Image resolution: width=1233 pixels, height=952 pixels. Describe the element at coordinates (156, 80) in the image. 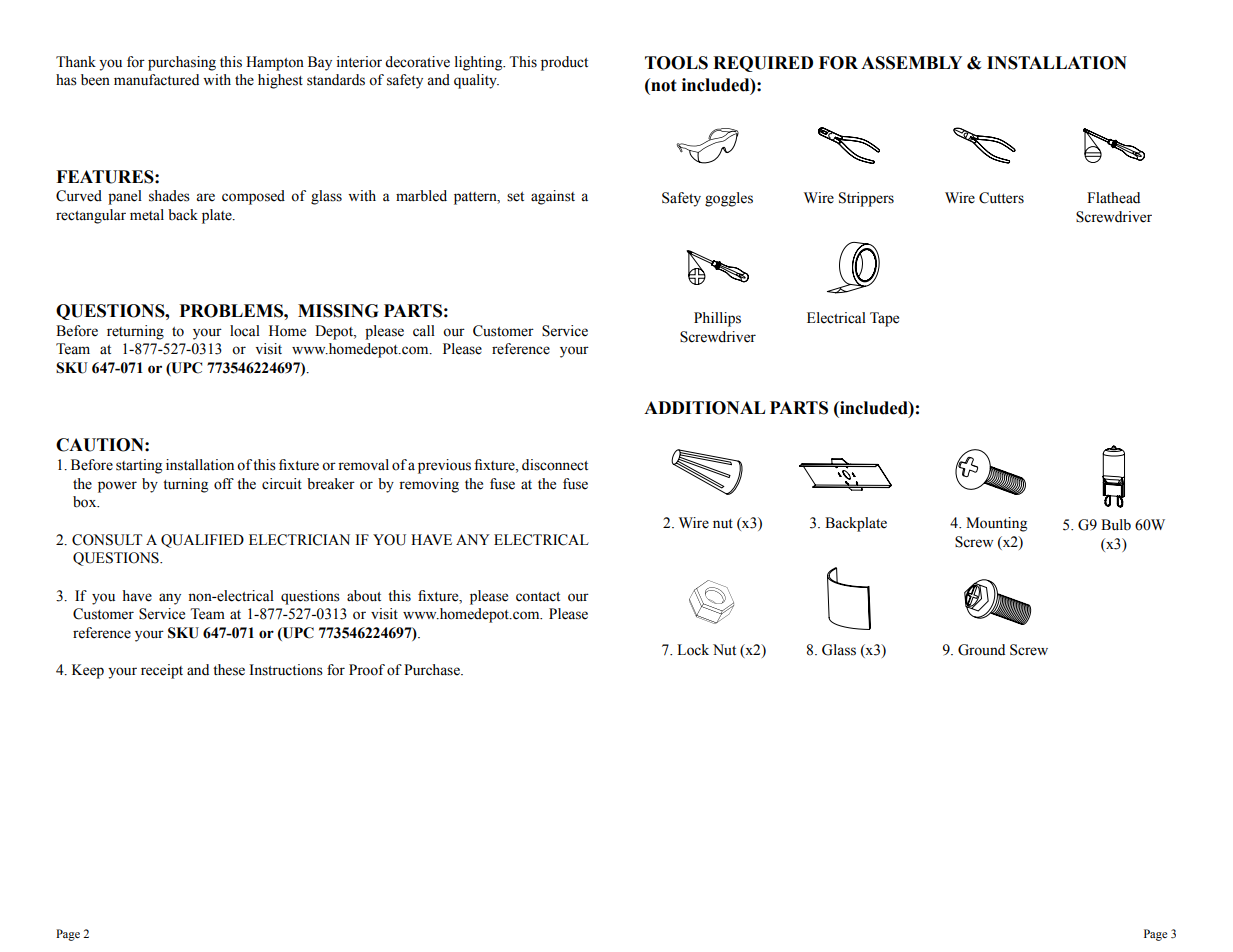

I see `manufactured` at that location.
